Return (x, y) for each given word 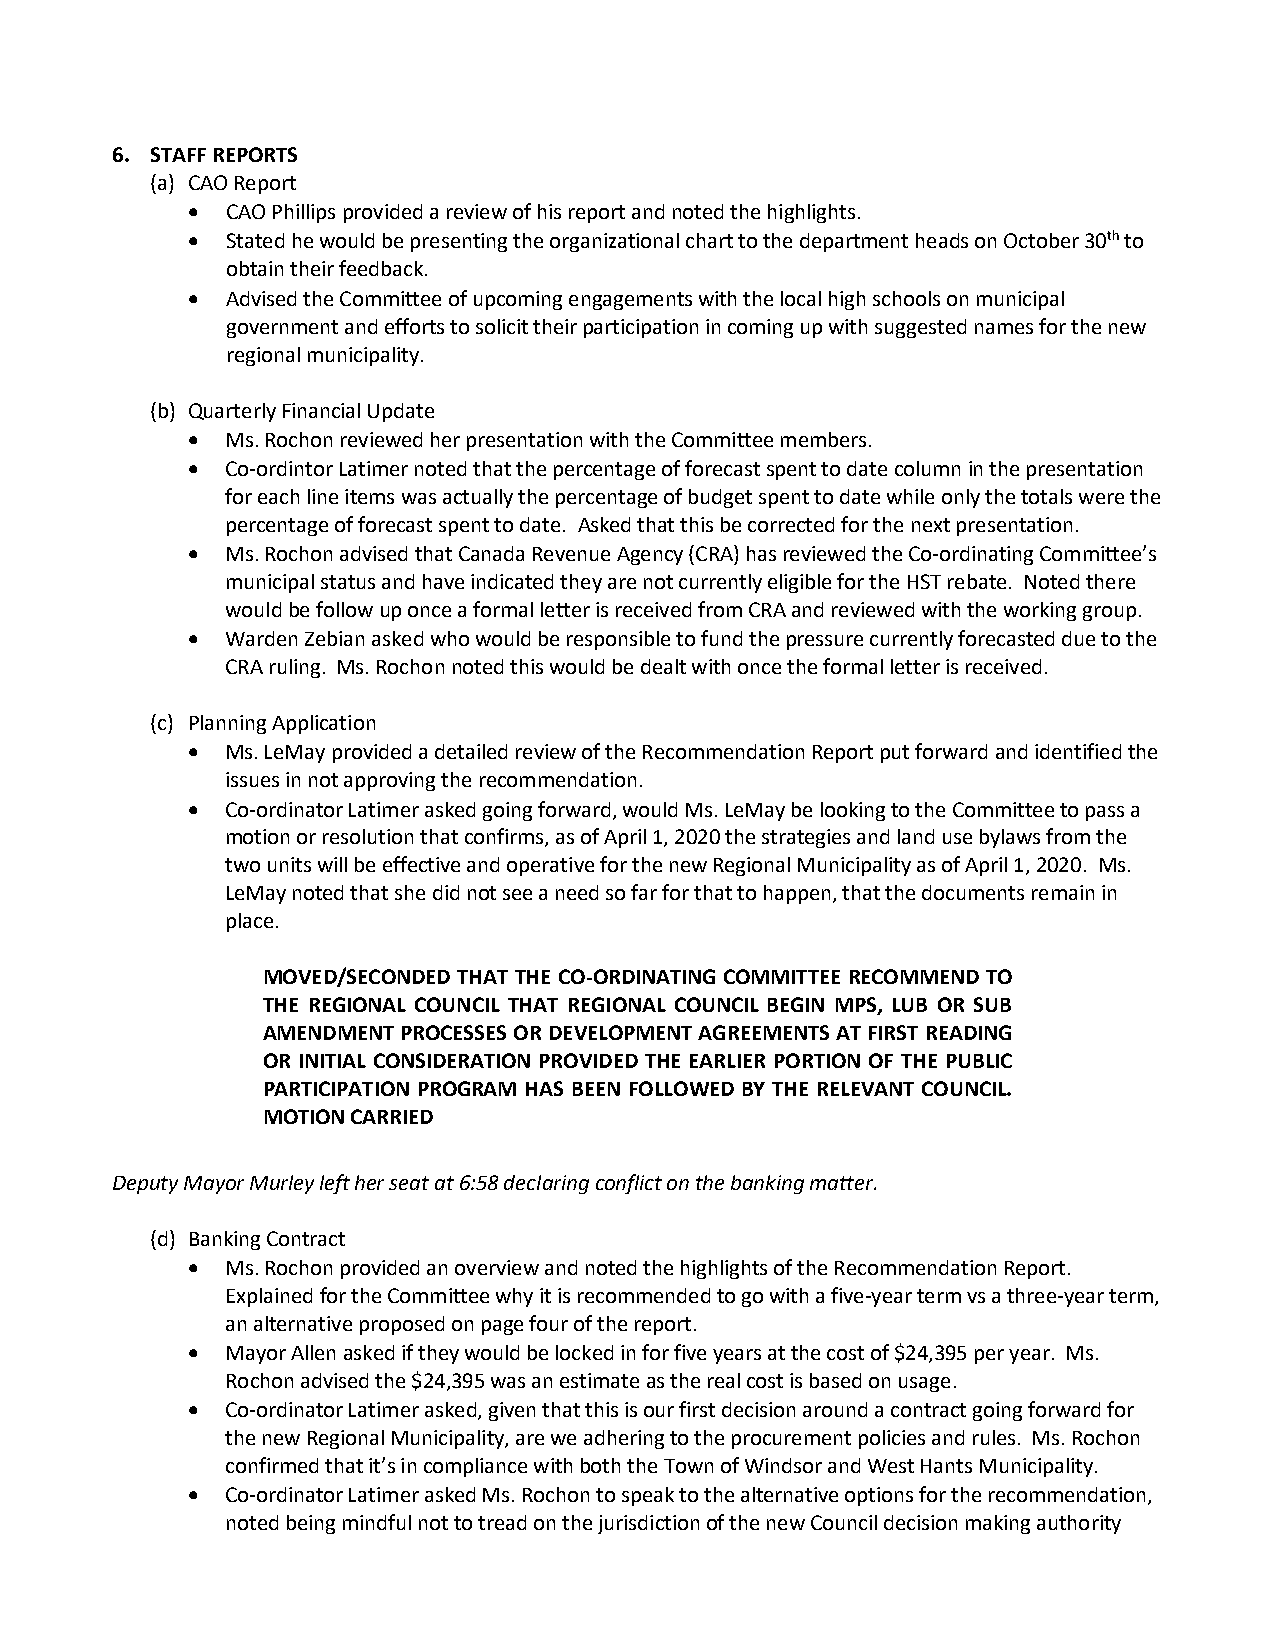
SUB (992, 1004)
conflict (629, 1184)
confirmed (272, 1465)
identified (1078, 751)
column (927, 468)
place (250, 922)
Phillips (304, 213)
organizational (614, 242)
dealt (663, 666)
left (335, 1184)
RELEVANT (866, 1089)
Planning (228, 724)
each (278, 496)
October (1041, 240)
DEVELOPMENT (621, 1032)
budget (720, 498)
